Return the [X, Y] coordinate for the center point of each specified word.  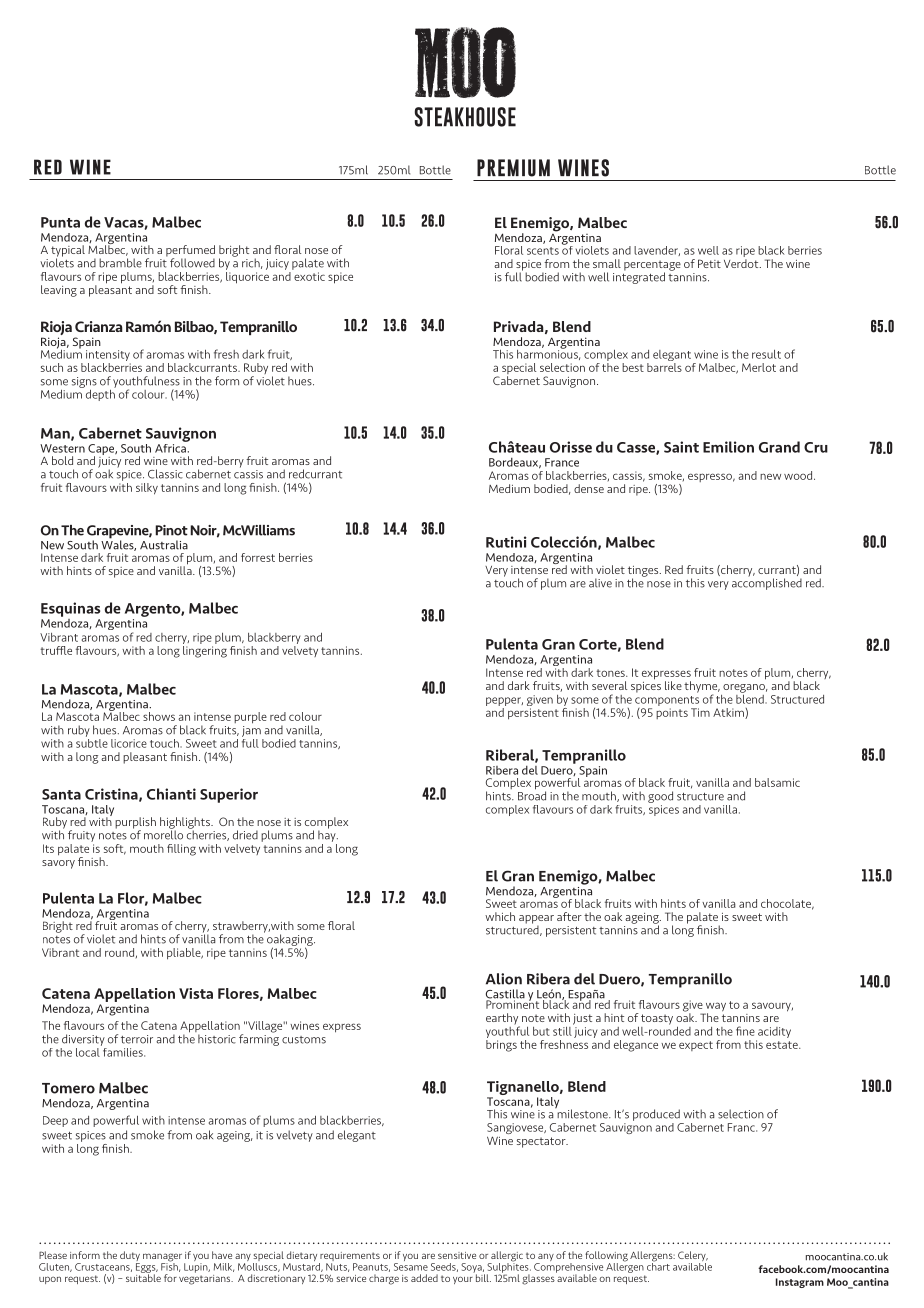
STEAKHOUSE [465, 117]
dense [589, 488]
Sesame [411, 1267]
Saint [681, 447]
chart [658, 1265]
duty [130, 1257]
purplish [135, 824]
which [500, 916]
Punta [60, 222]
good [660, 797]
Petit [709, 263]
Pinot [171, 530]
